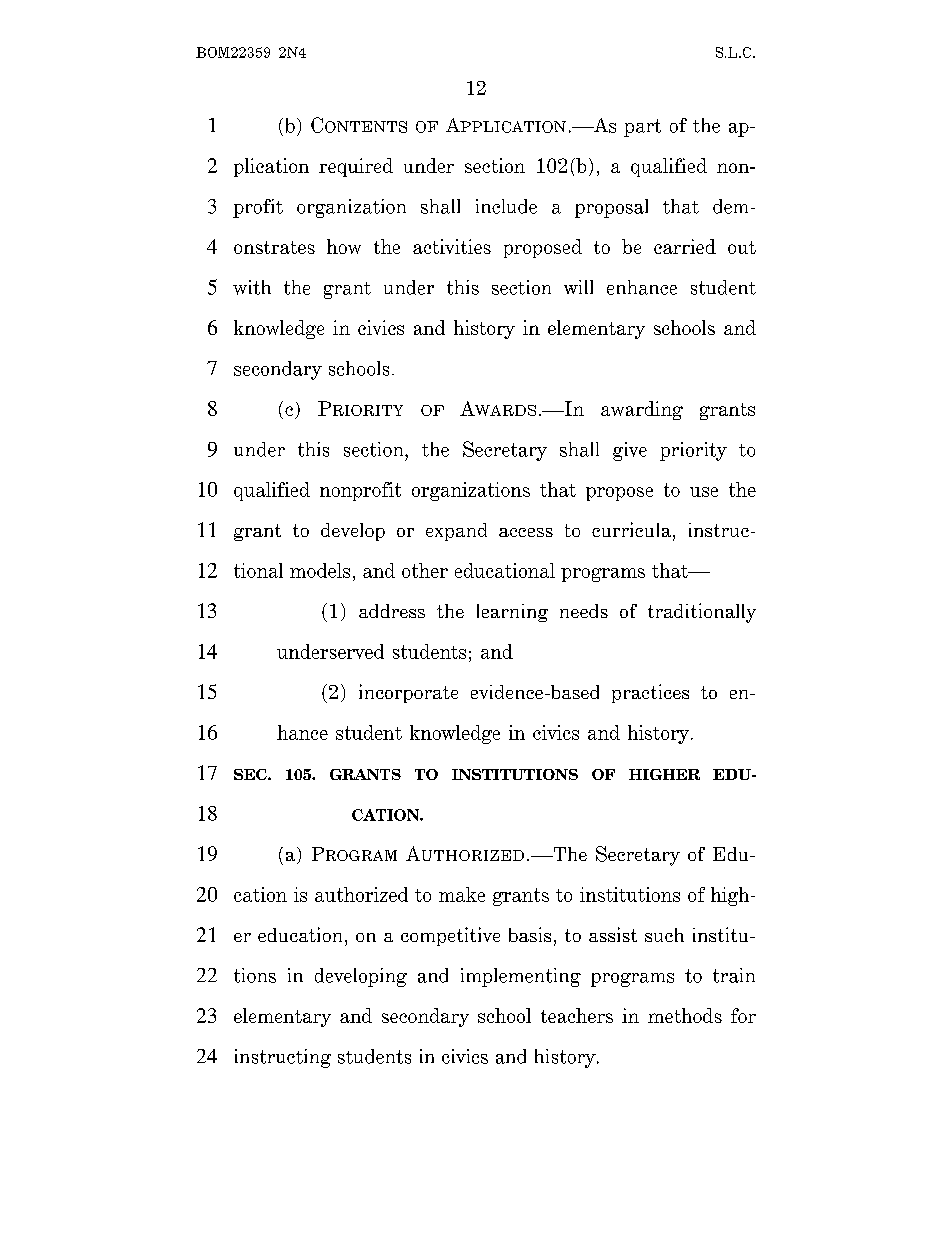 The height and width of the screenshot is (1233, 952). What do you see at coordinates (685, 1015) in the screenshot?
I see `methods` at bounding box center [685, 1015].
